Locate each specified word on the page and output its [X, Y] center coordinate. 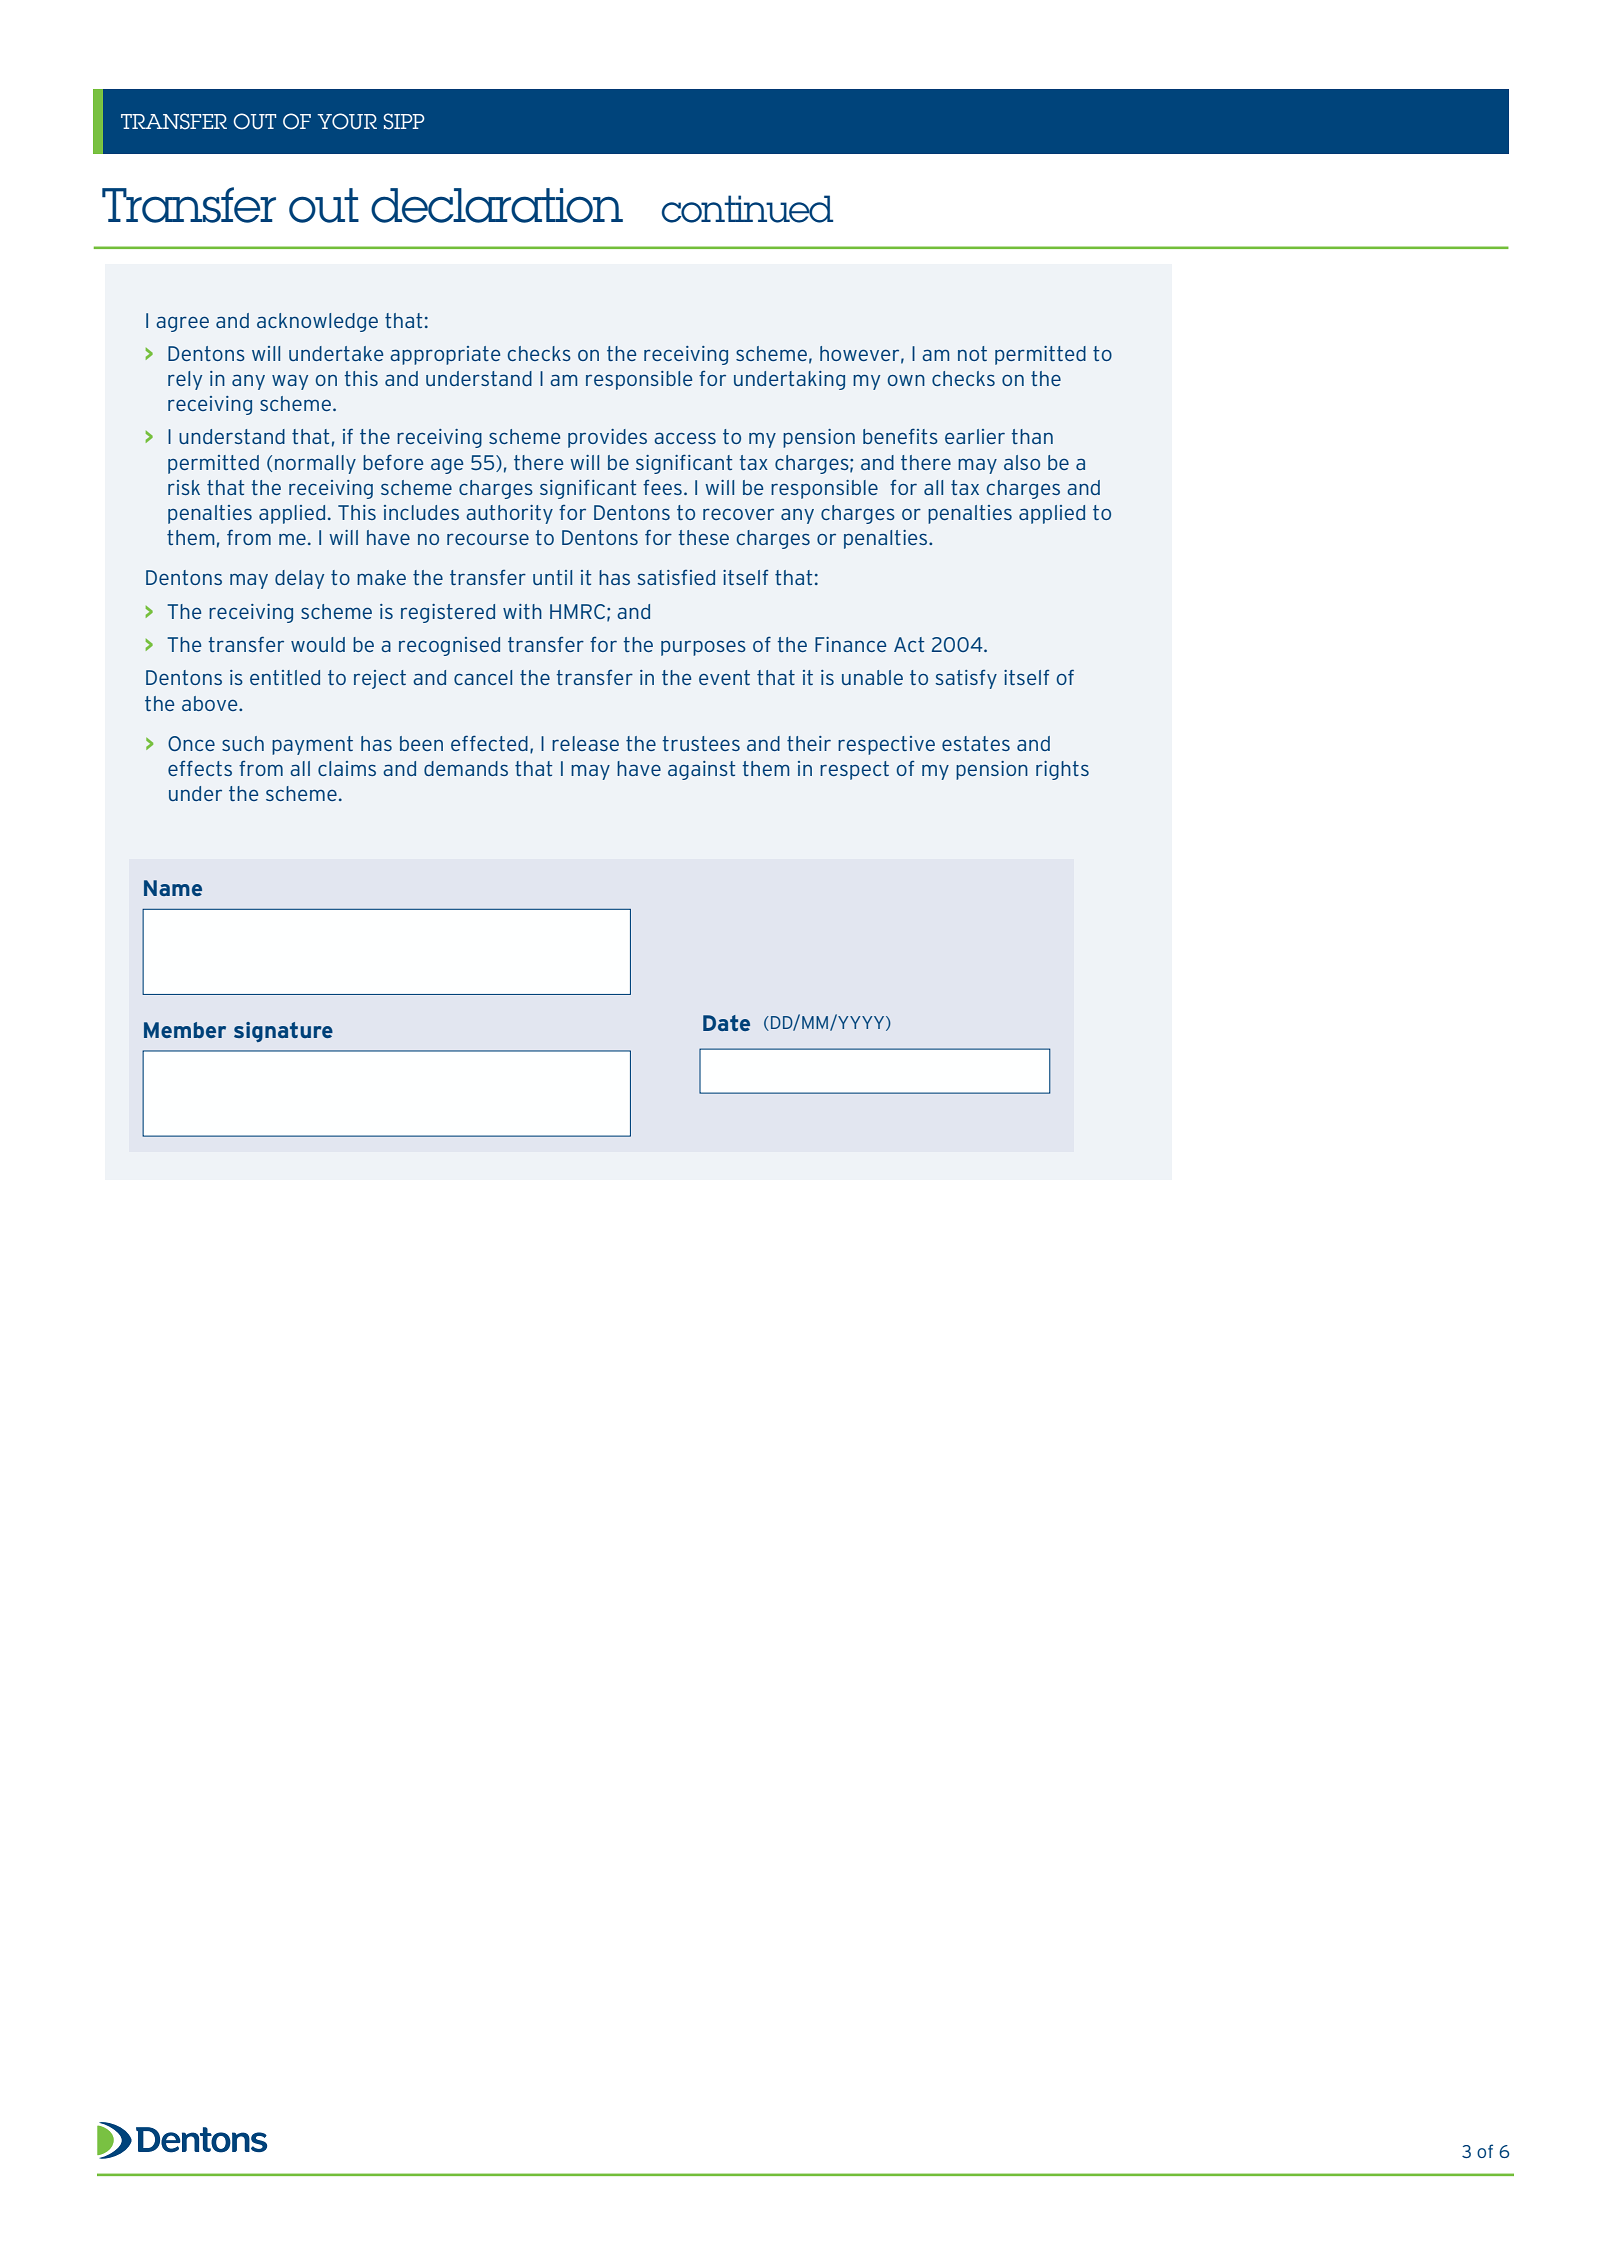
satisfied [676, 577]
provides [607, 438]
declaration [497, 205]
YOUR [347, 121]
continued [747, 209]
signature [283, 1032]
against [701, 770]
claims [347, 768]
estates [976, 743]
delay [299, 579]
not [972, 353]
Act [909, 644]
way [290, 382]
